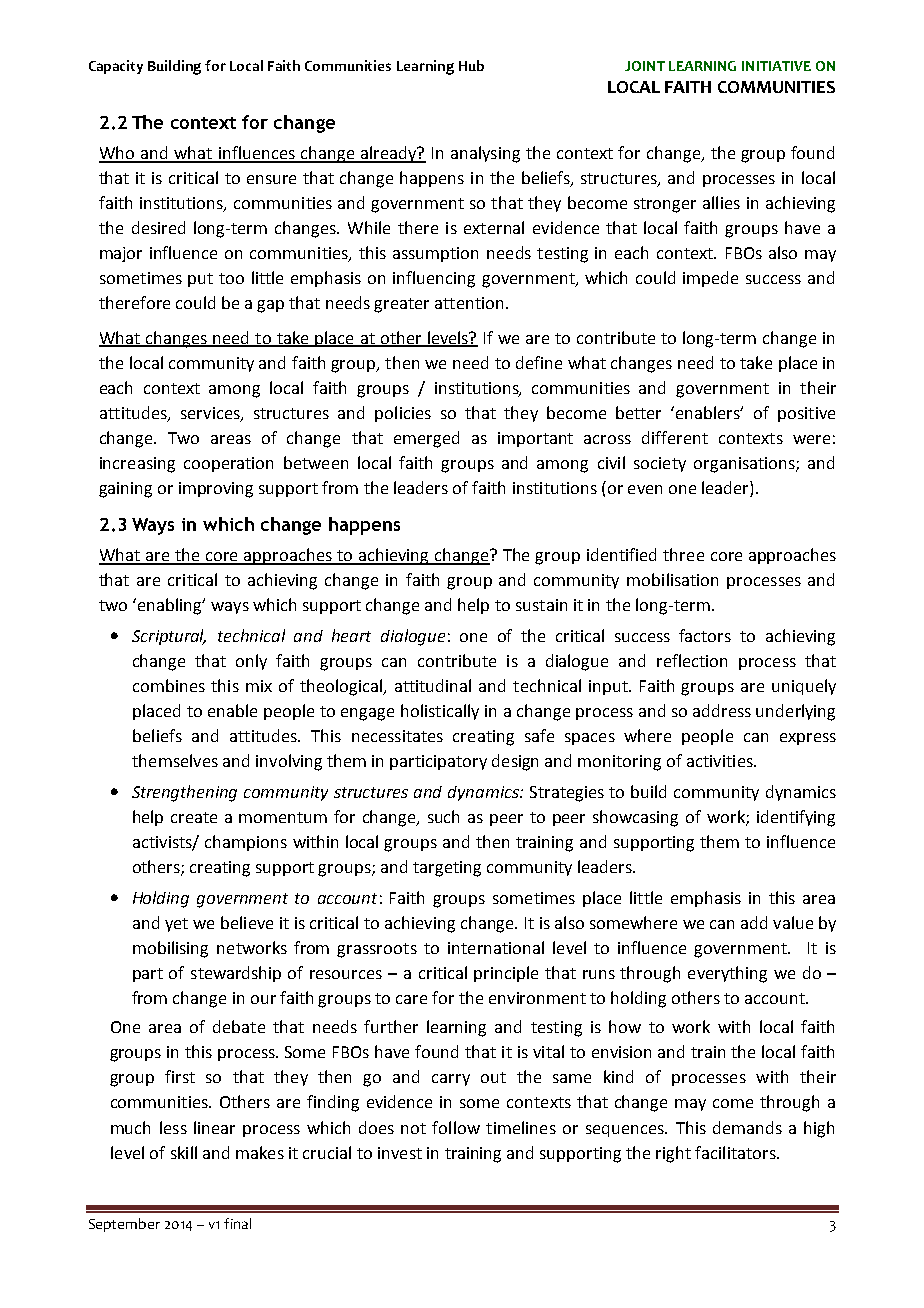  Describe the element at coordinates (116, 67) in the document. I see `Capacity` at that location.
